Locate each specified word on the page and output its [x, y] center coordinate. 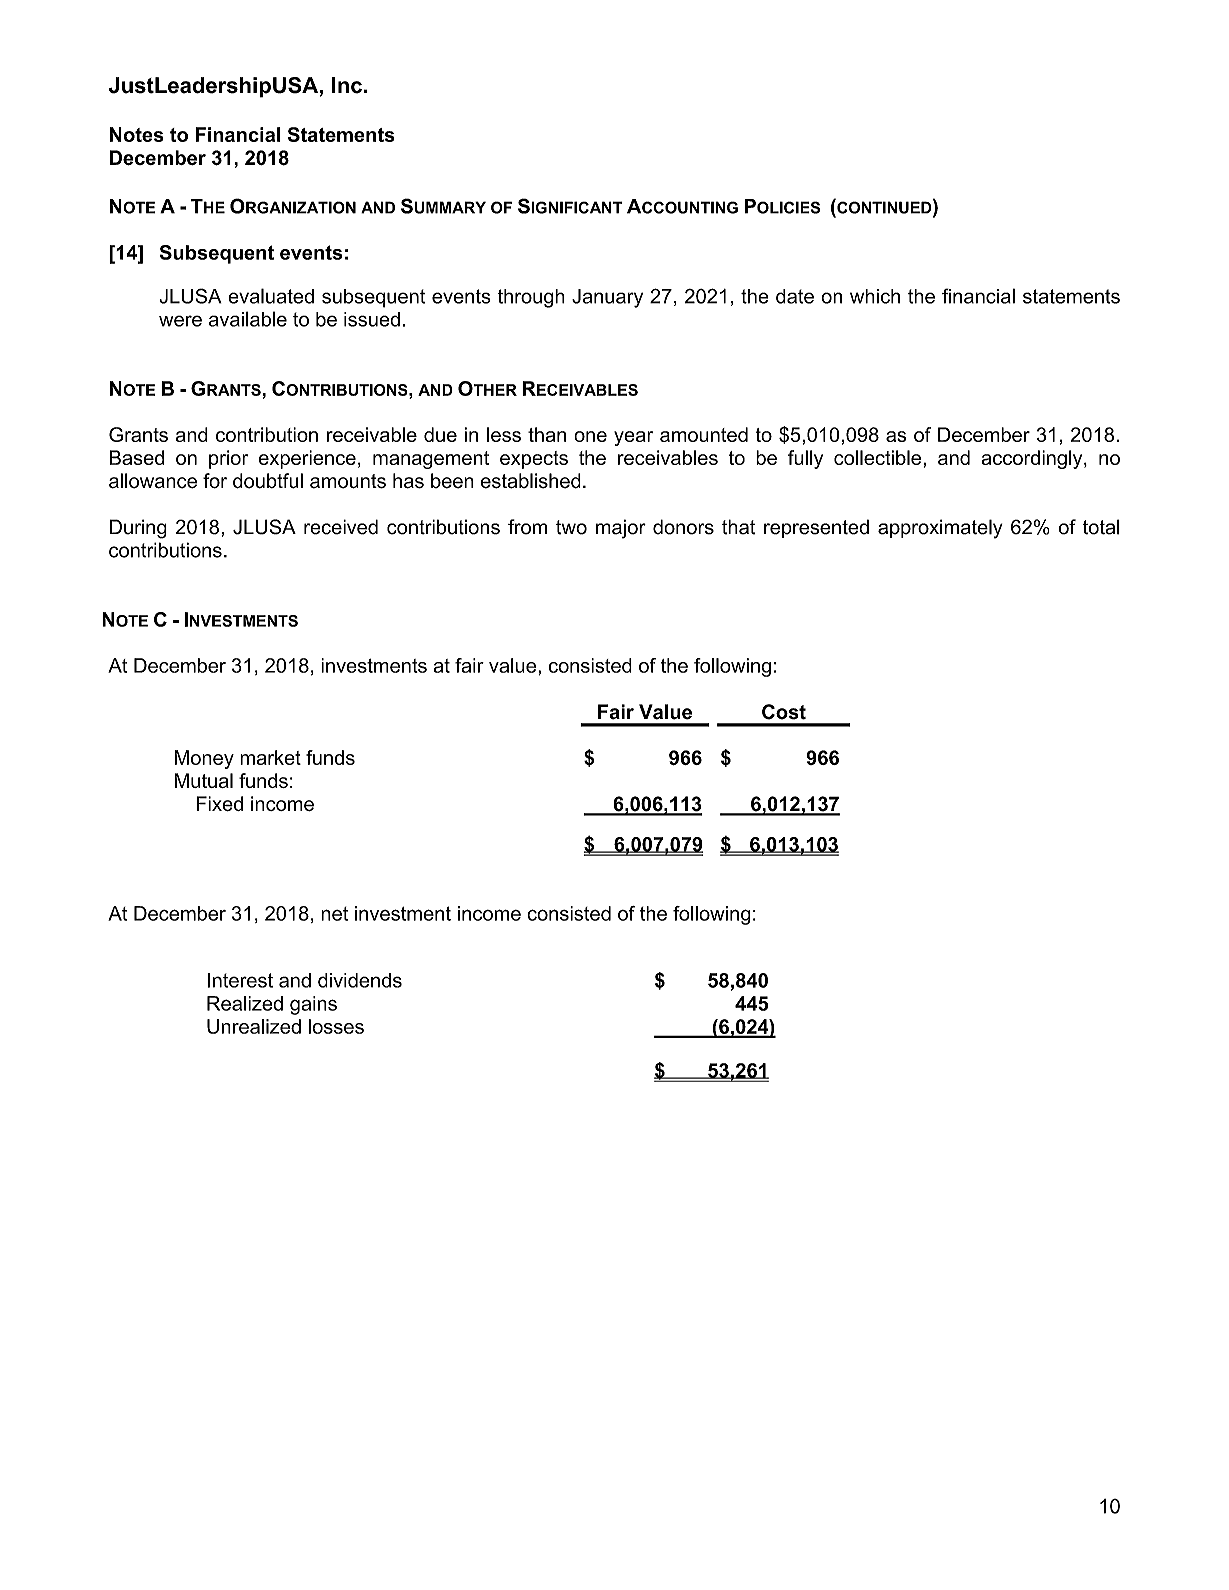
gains [313, 1005]
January [607, 298]
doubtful [268, 481]
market [270, 757]
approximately [940, 529]
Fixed [219, 803]
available [248, 319]
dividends [360, 980]
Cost [784, 712]
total [1101, 527]
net [334, 914]
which [875, 296]
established [531, 481]
